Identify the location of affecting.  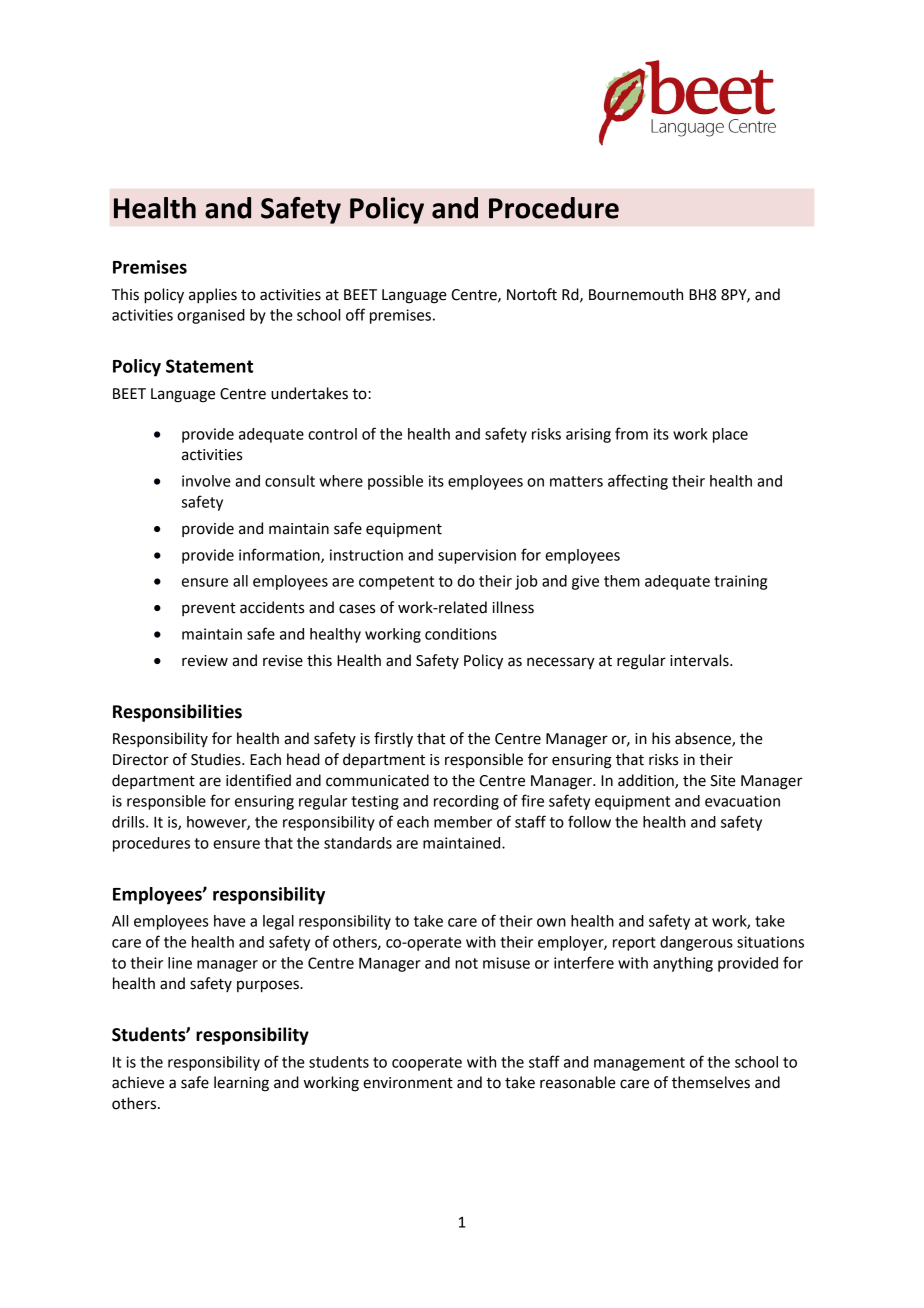
(638, 482).
